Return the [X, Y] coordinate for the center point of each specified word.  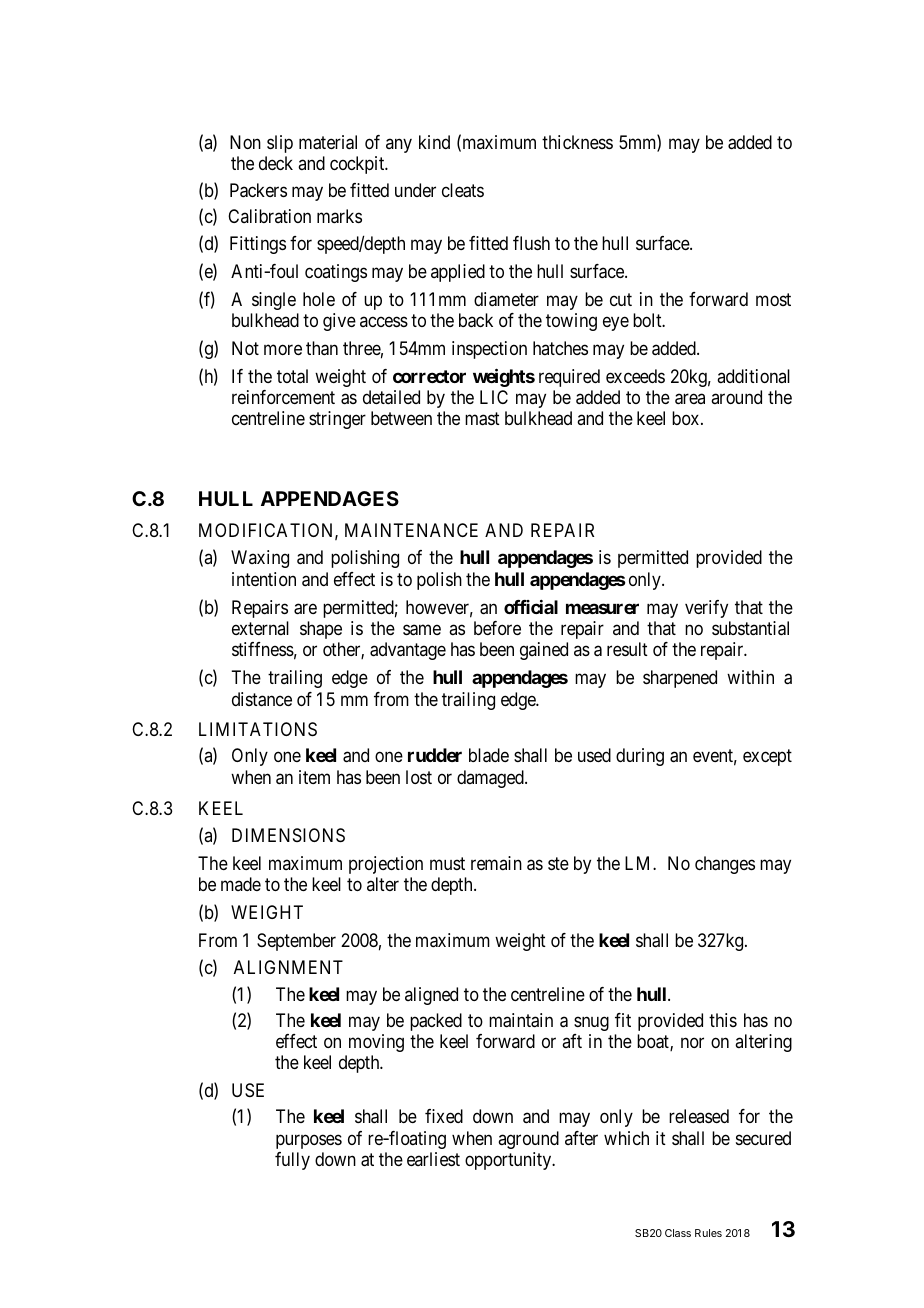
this [723, 1020]
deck [276, 163]
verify [706, 609]
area [690, 399]
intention [264, 579]
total [292, 376]
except [767, 758]
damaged [491, 779]
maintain [521, 1020]
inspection [489, 350]
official [531, 607]
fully [292, 1161]
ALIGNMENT [288, 967]
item [314, 777]
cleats [463, 190]
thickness [577, 142]
